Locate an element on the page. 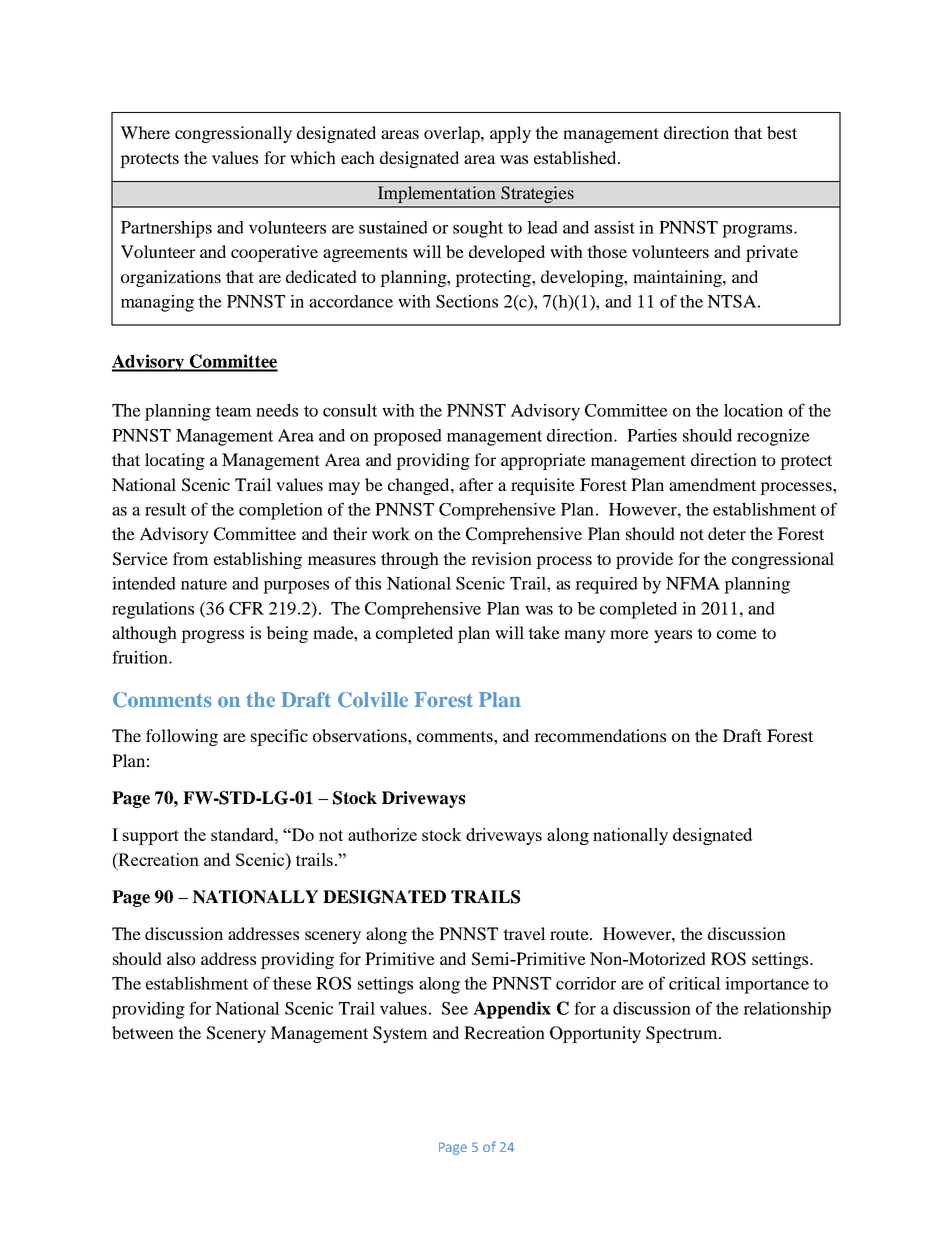 The width and height of the document is (952, 1233). overlap is located at coordinates (453, 134).
